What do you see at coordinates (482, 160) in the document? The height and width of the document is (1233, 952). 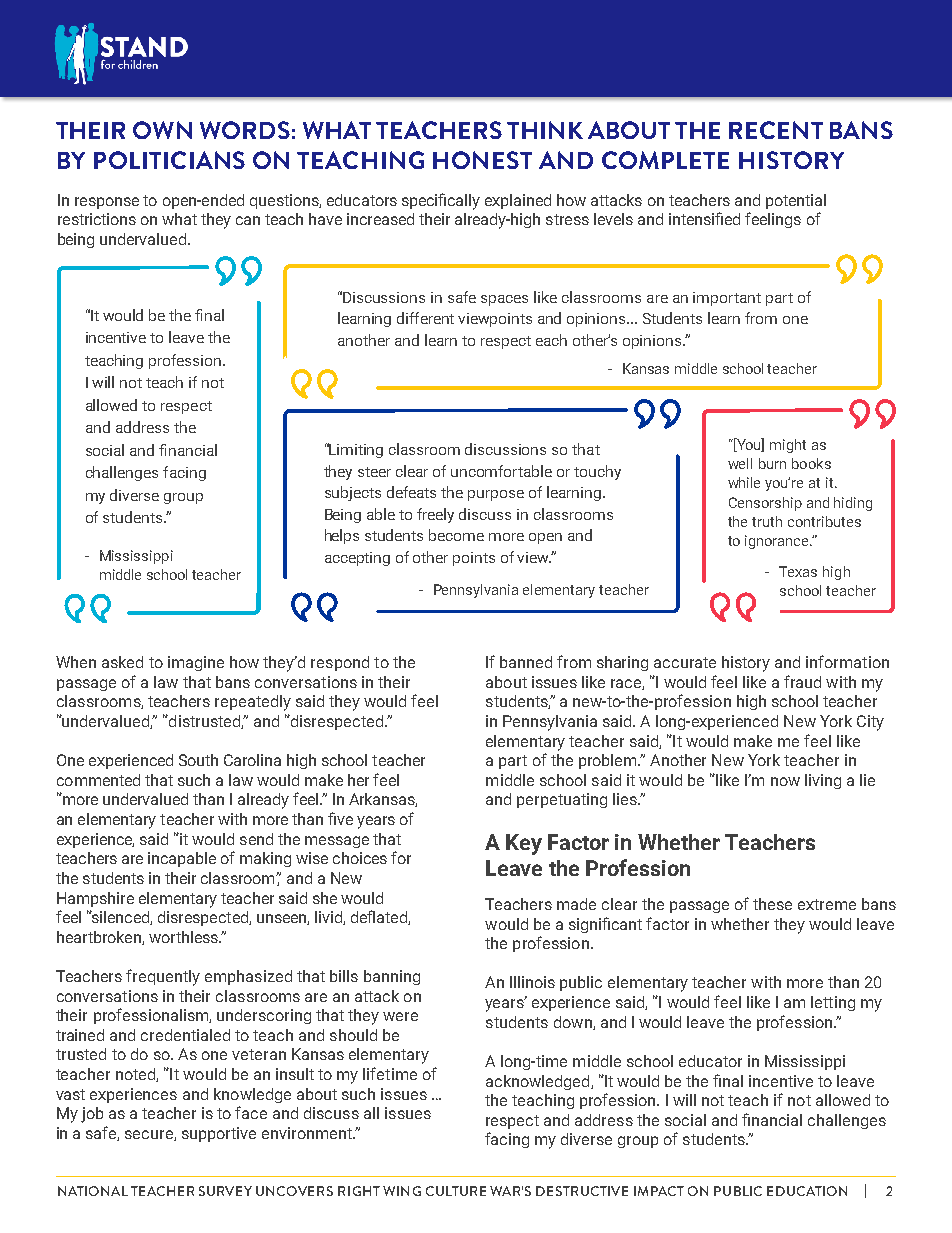 I see `HONEST` at bounding box center [482, 160].
